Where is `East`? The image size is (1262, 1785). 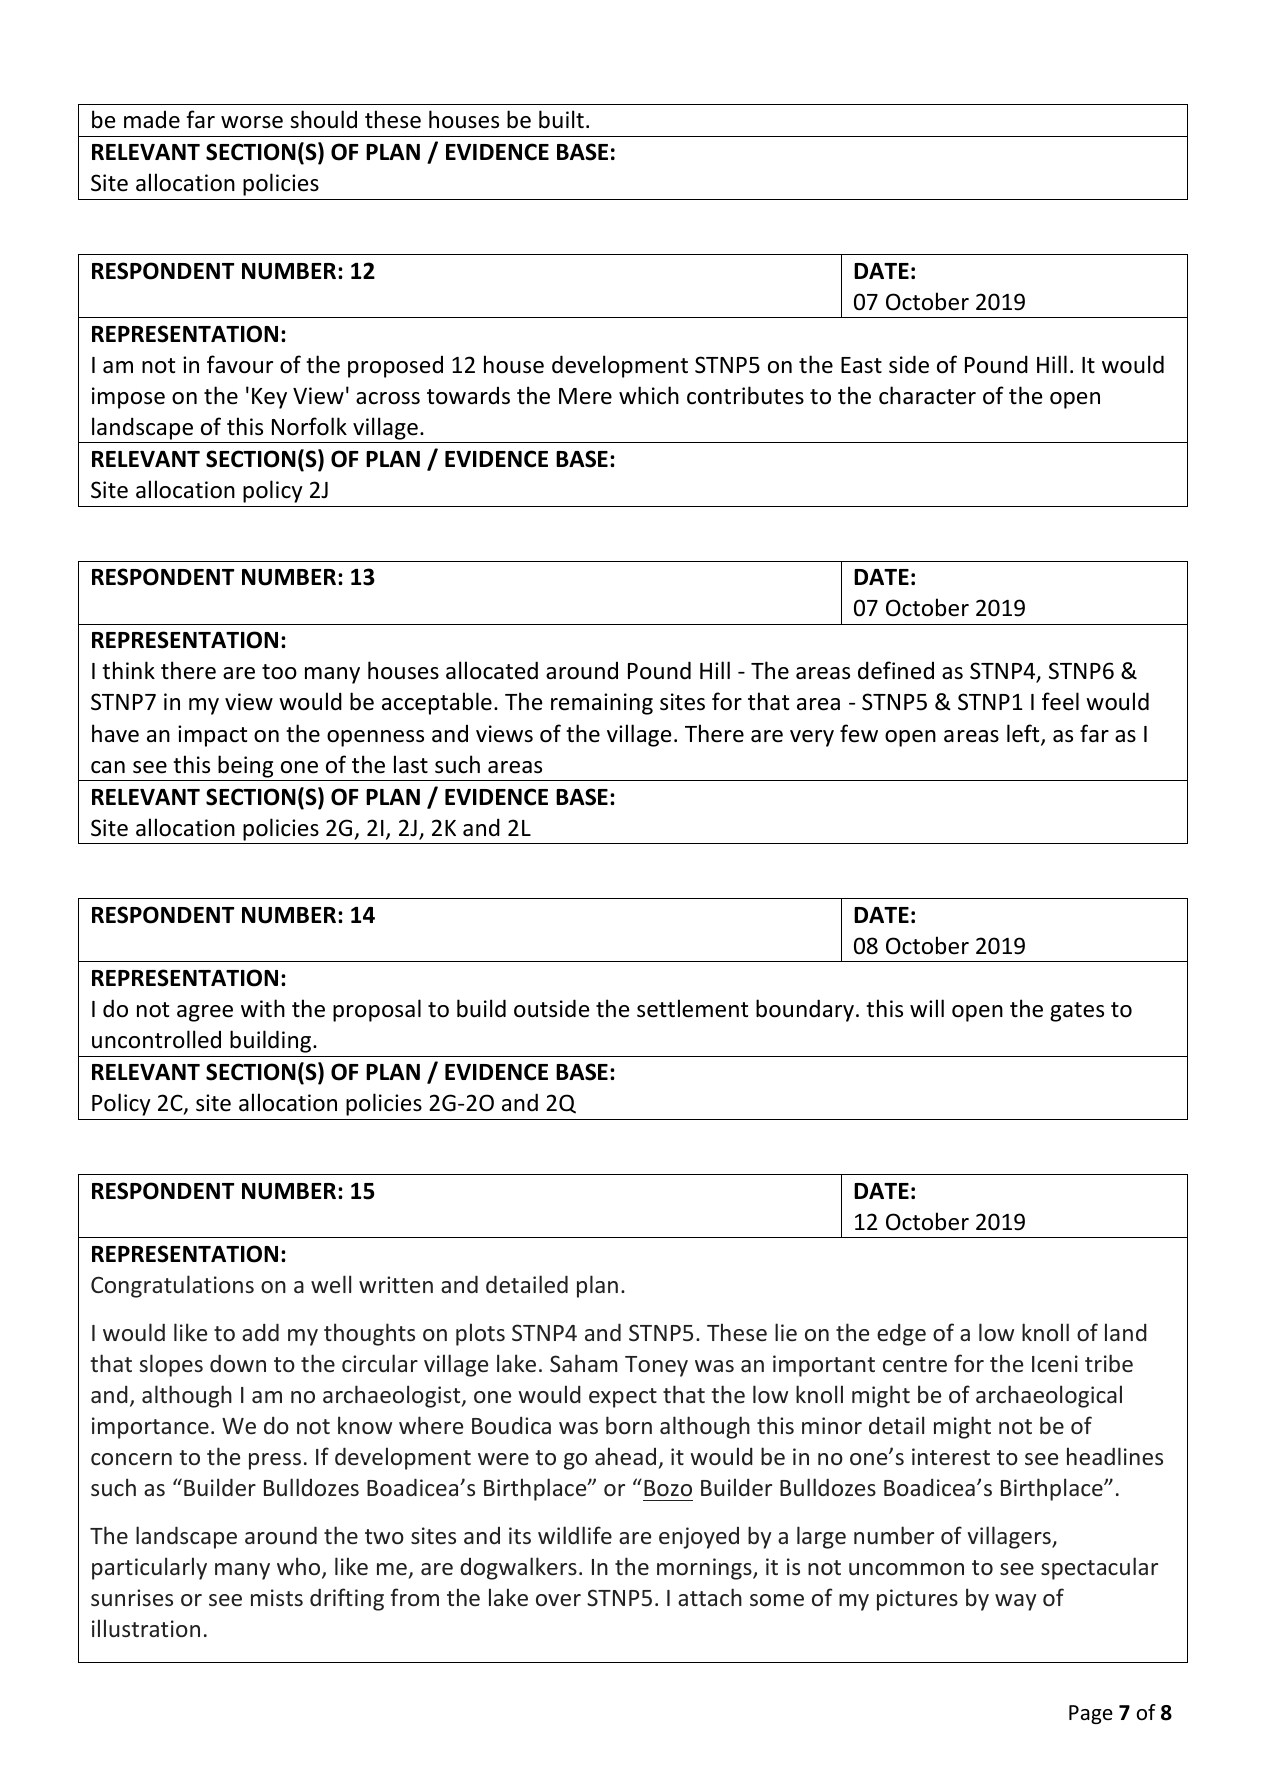
East is located at coordinates (861, 365).
